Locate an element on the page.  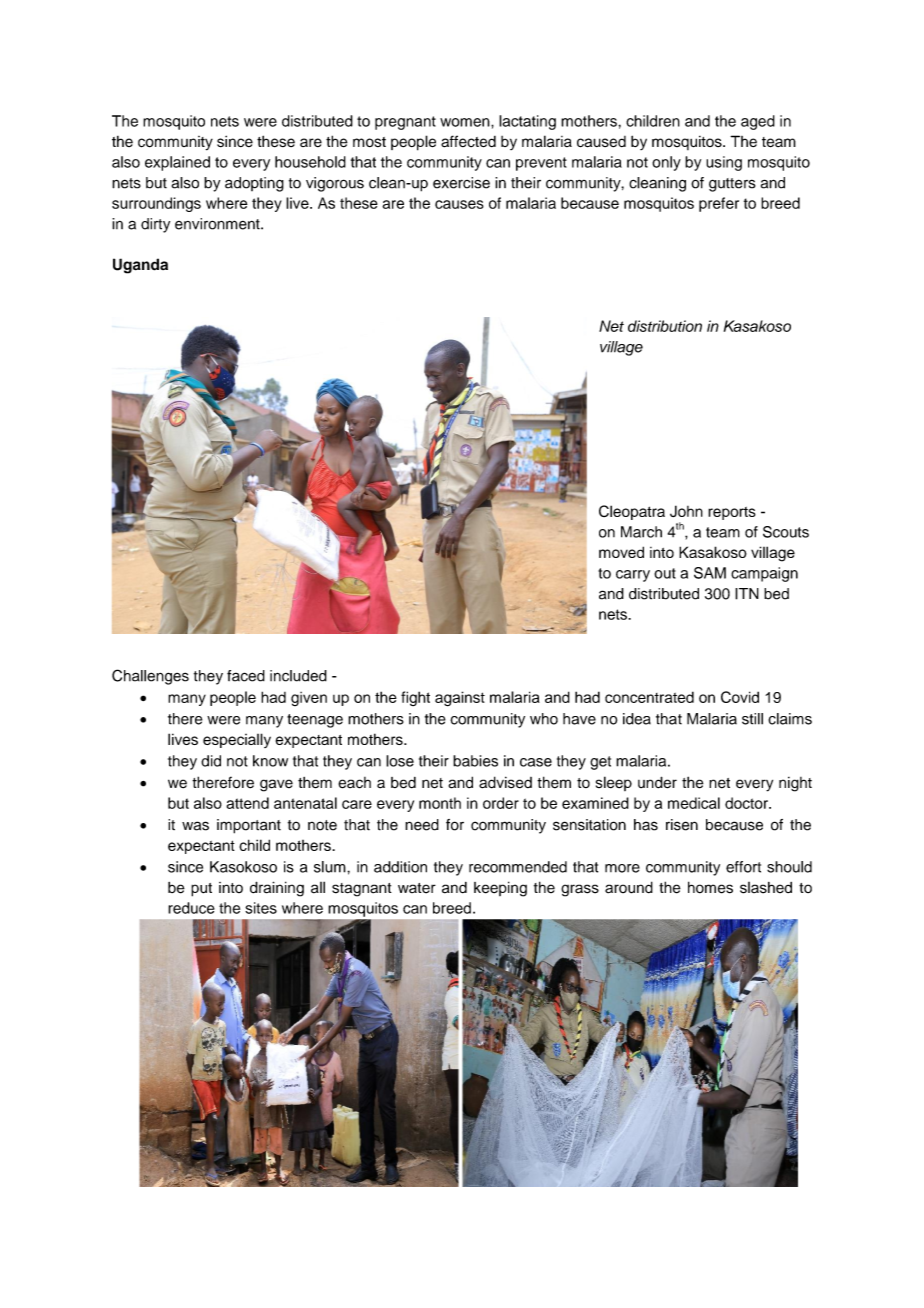
keeping is located at coordinates (500, 889).
